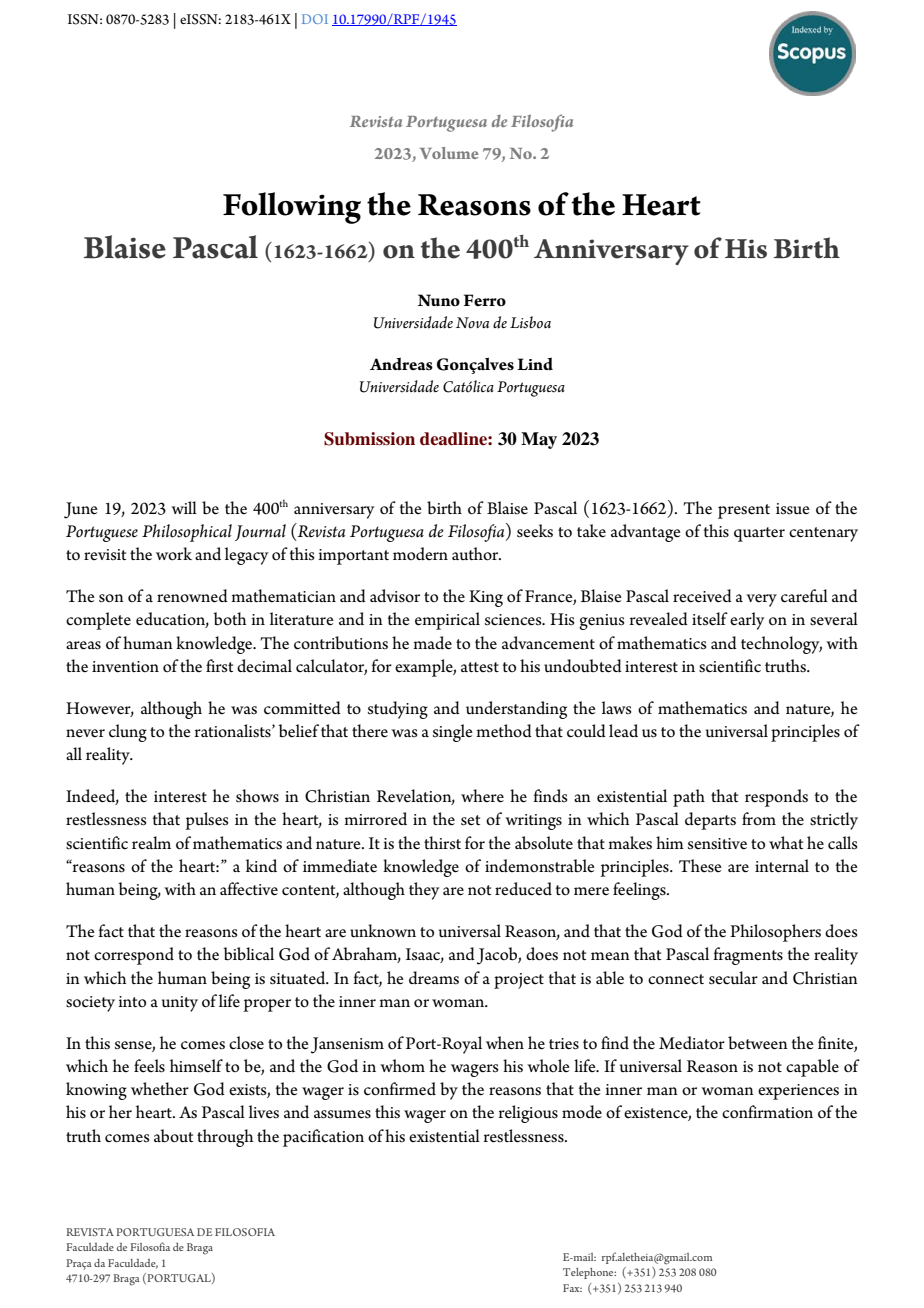 This document has height=1308, width=924. What do you see at coordinates (535, 364) in the document?
I see `Lind` at bounding box center [535, 364].
